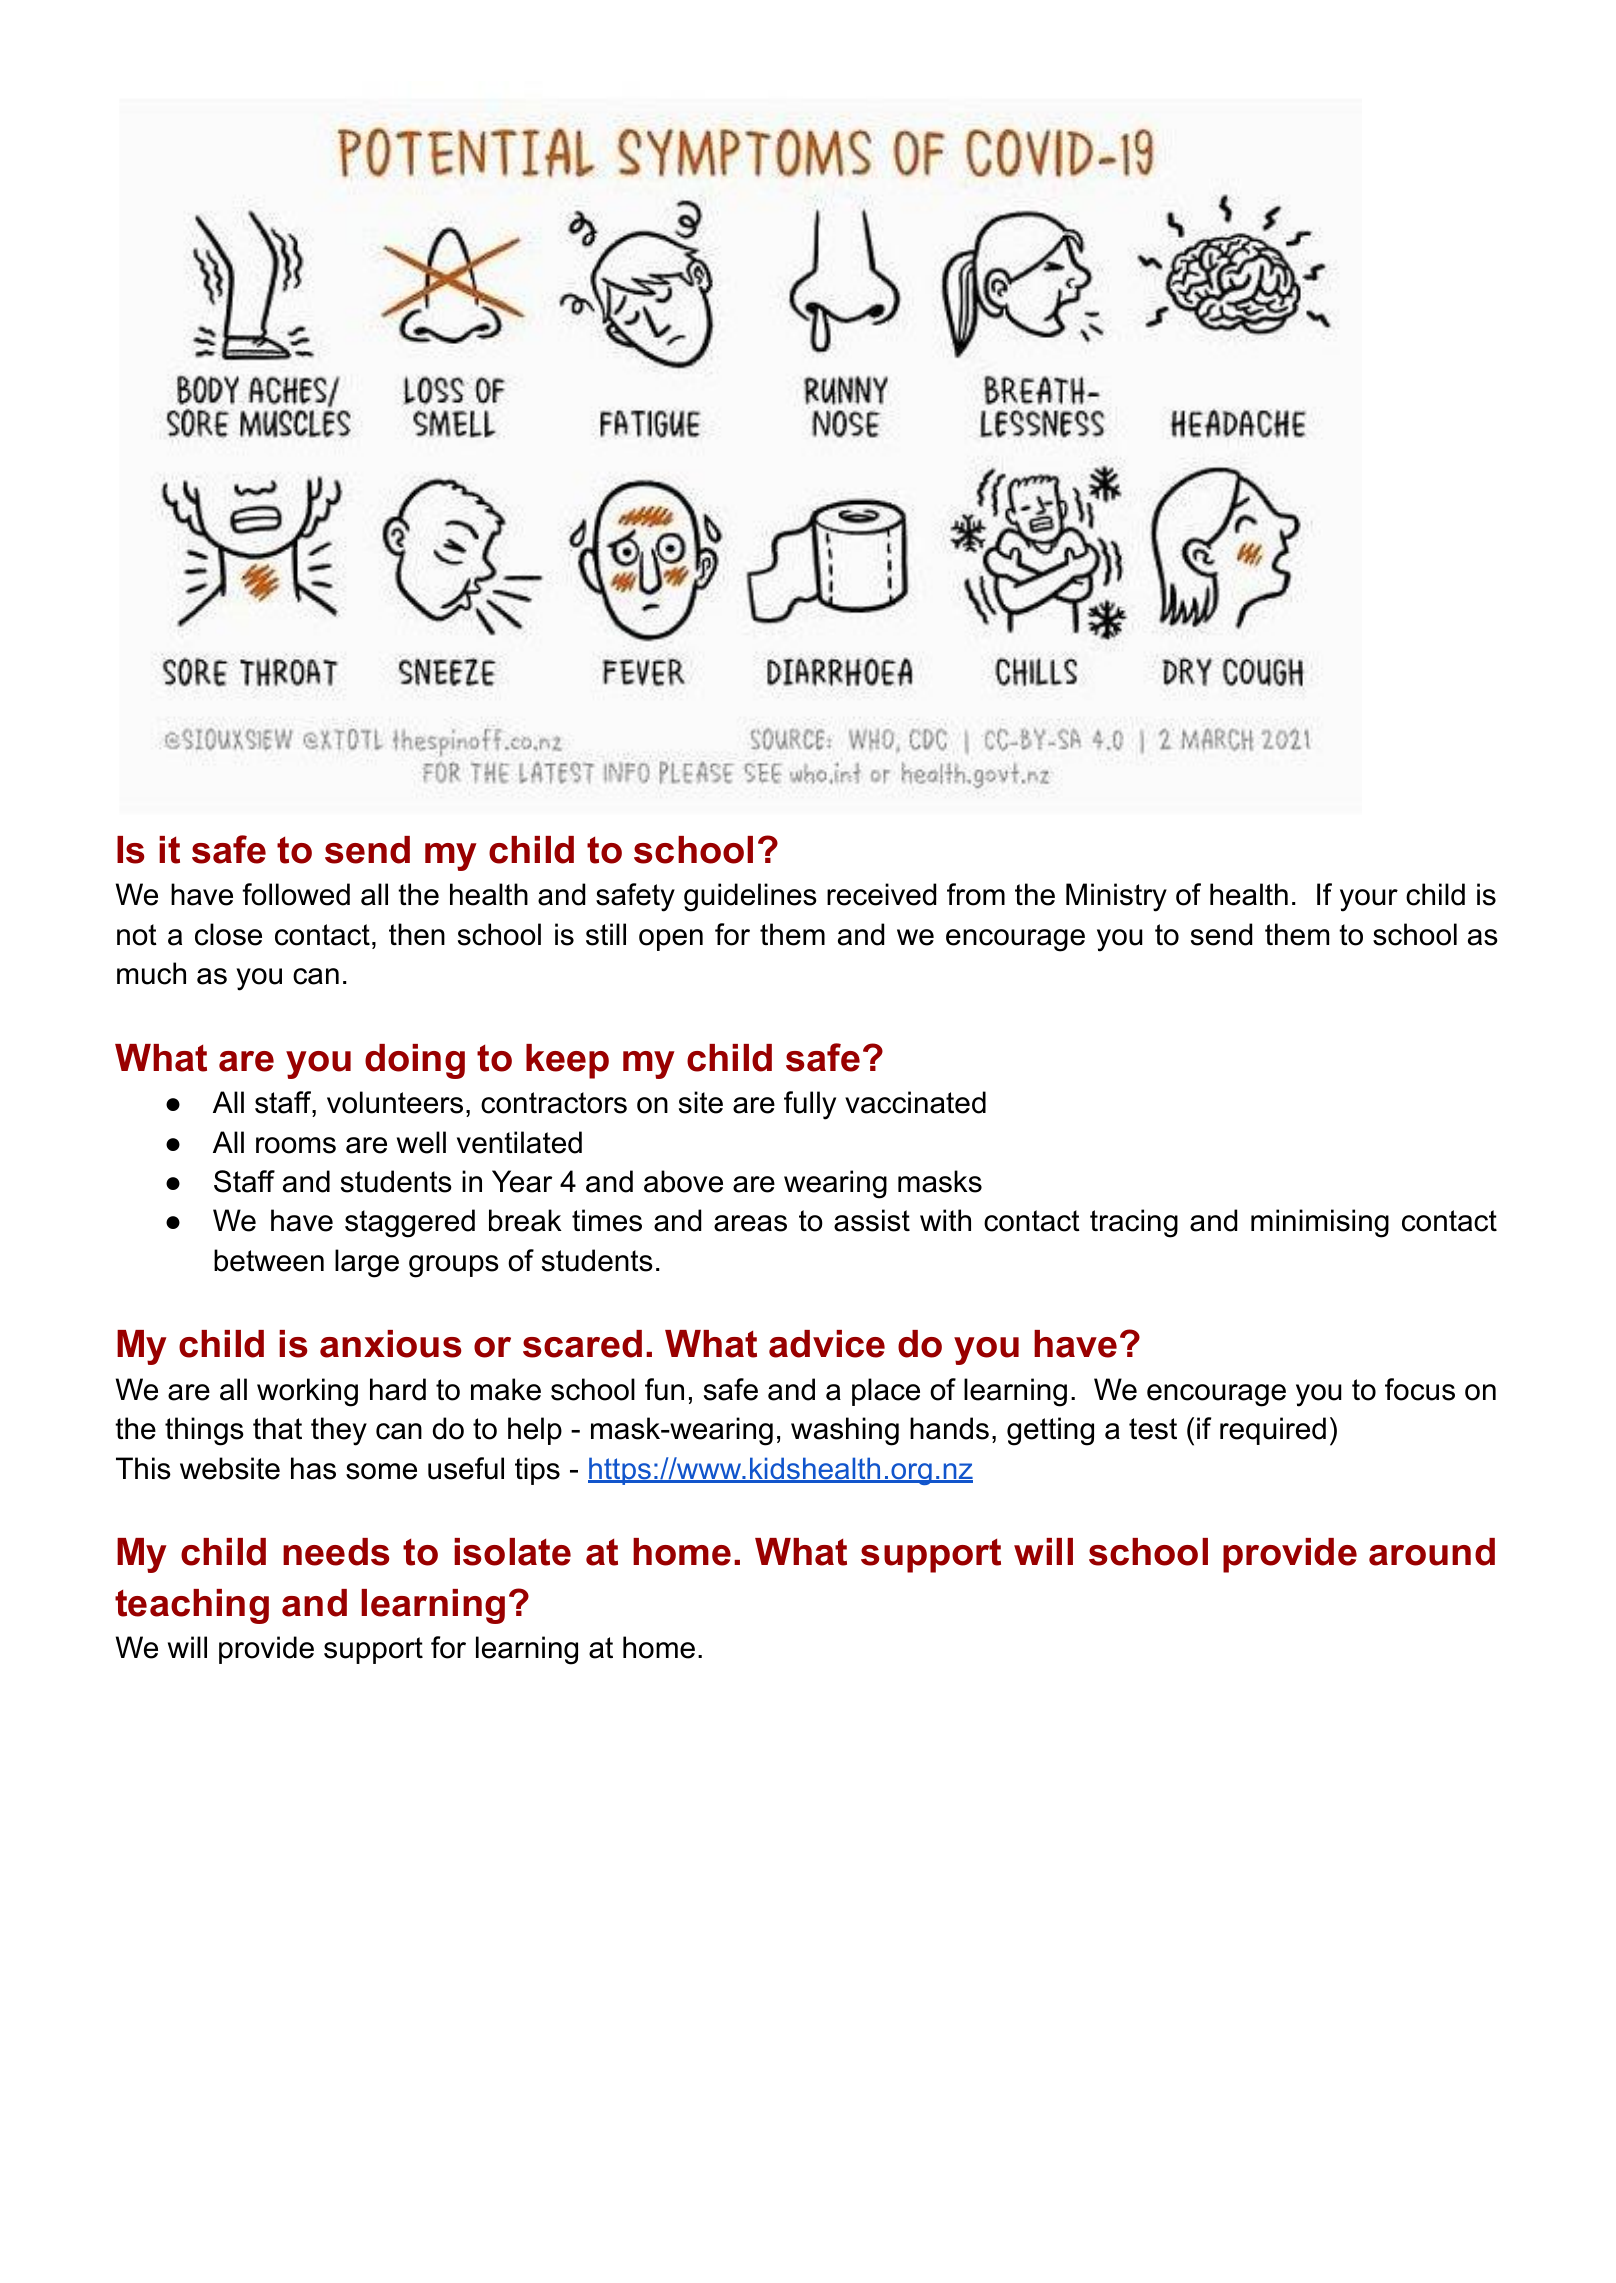 The image size is (1616, 2283). Describe the element at coordinates (296, 894) in the screenshot. I see `followed` at that location.
